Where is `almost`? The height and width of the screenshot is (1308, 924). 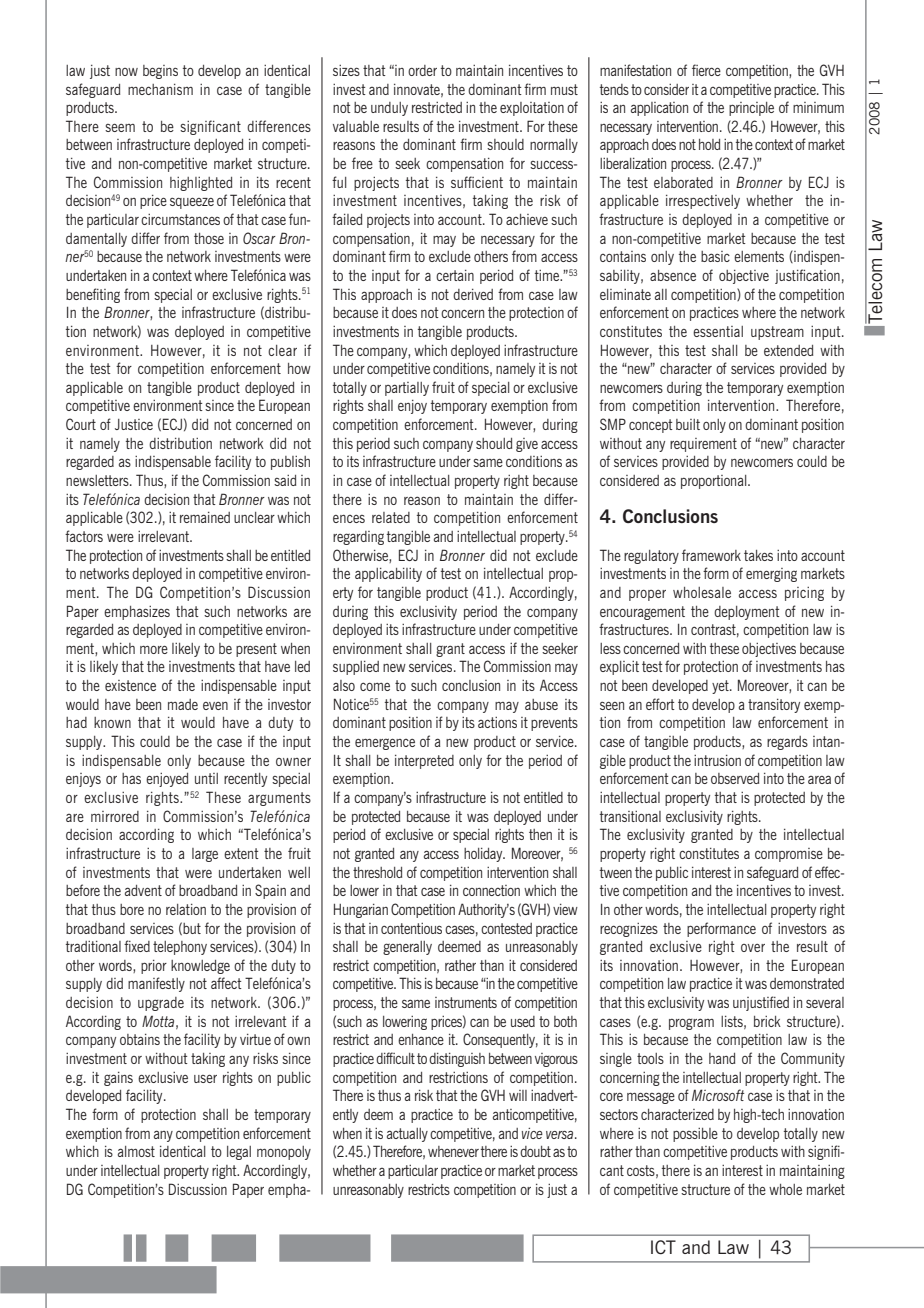
almost is located at coordinates (136, 1151).
